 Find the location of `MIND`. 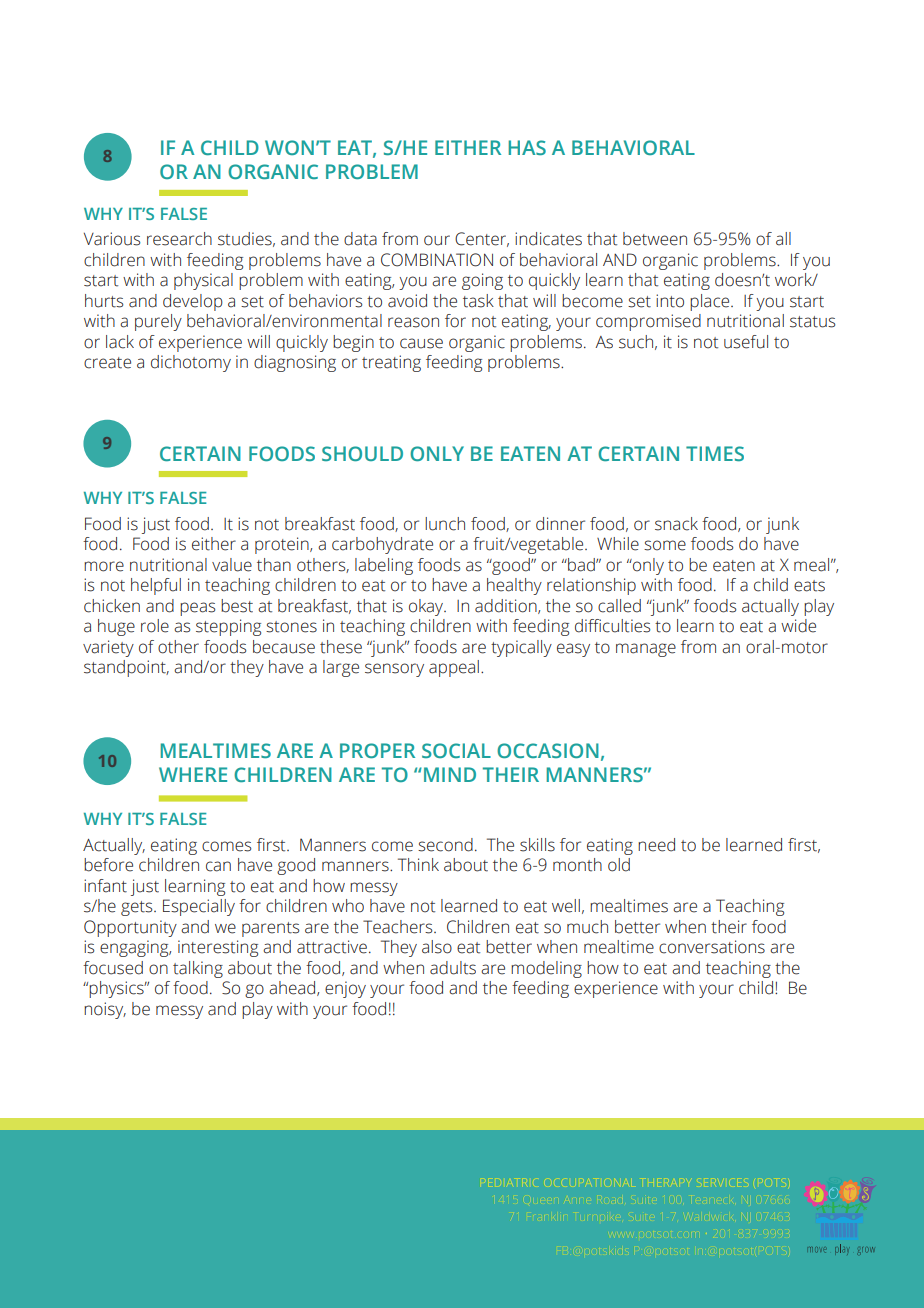

MIND is located at coordinates (448, 774).
